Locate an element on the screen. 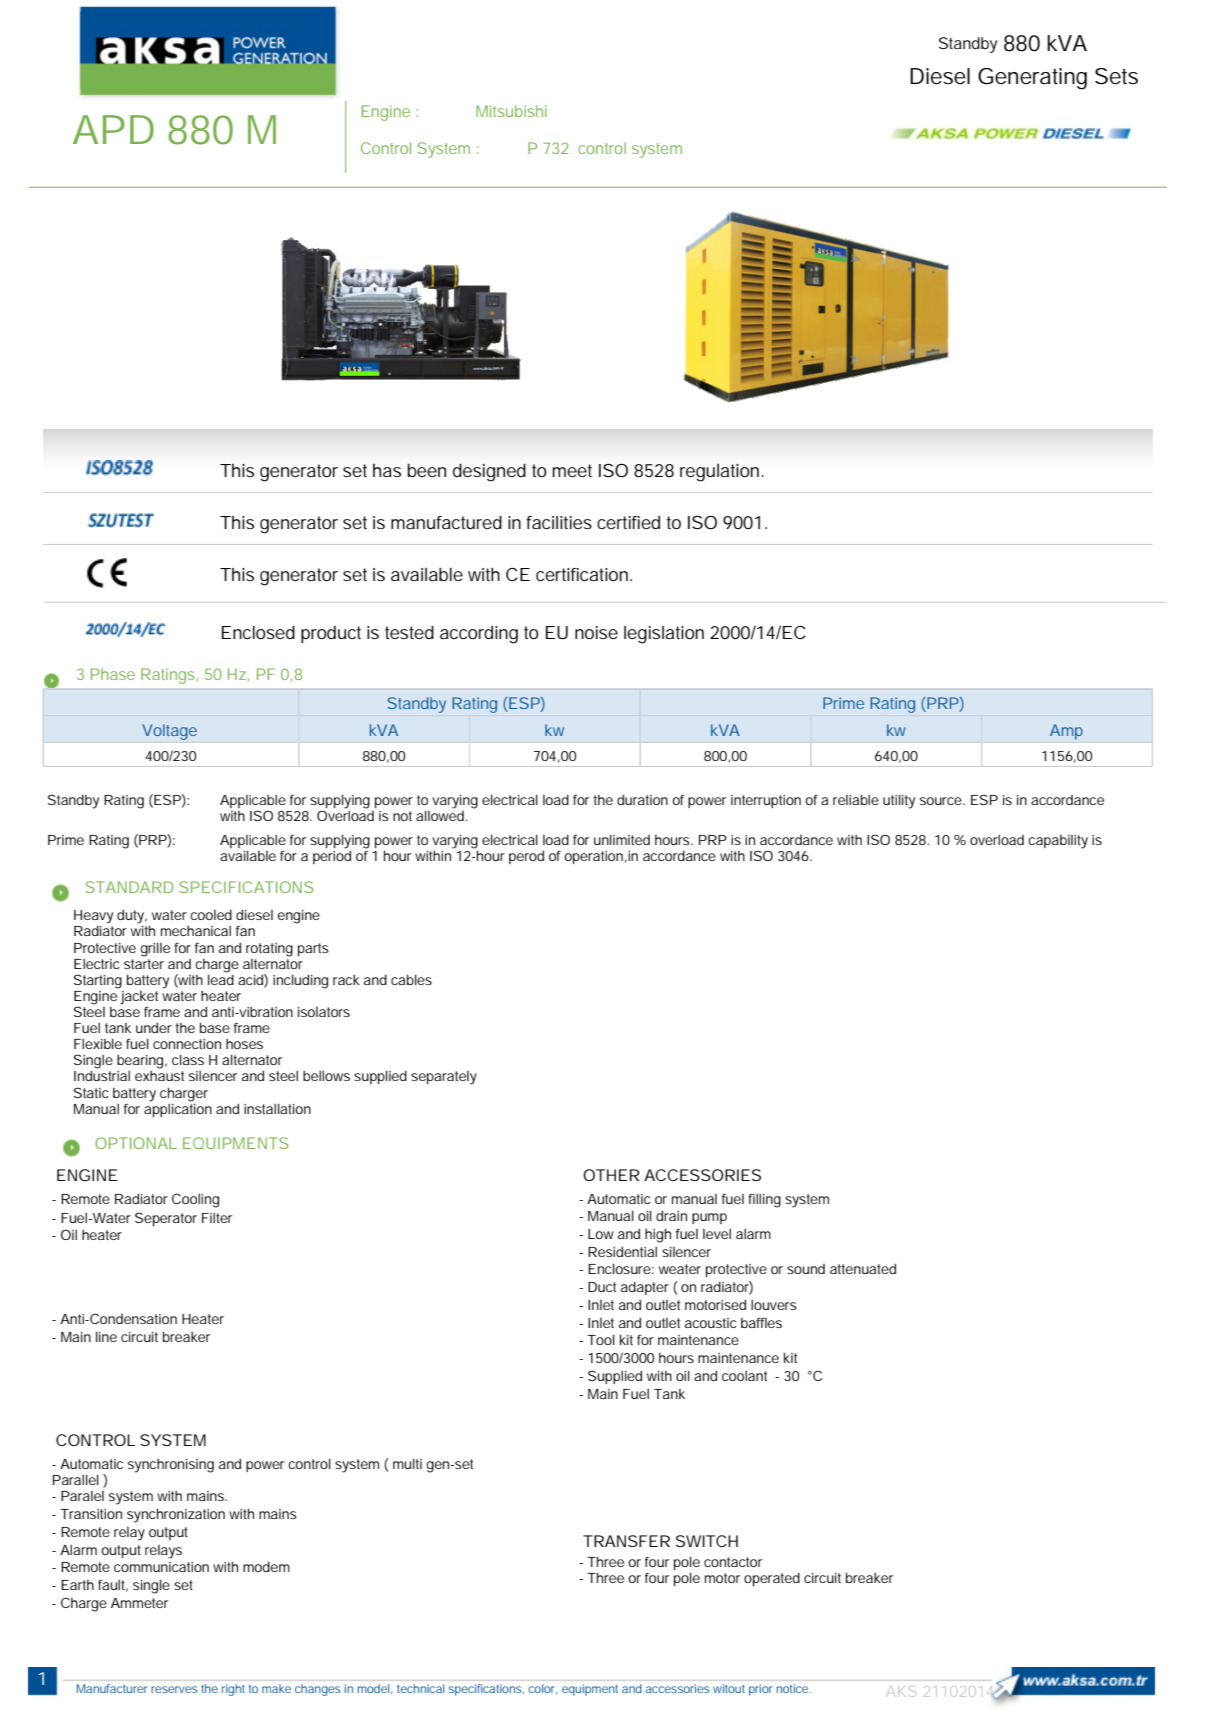 The image size is (1210, 1711). Filter is located at coordinates (217, 1218).
